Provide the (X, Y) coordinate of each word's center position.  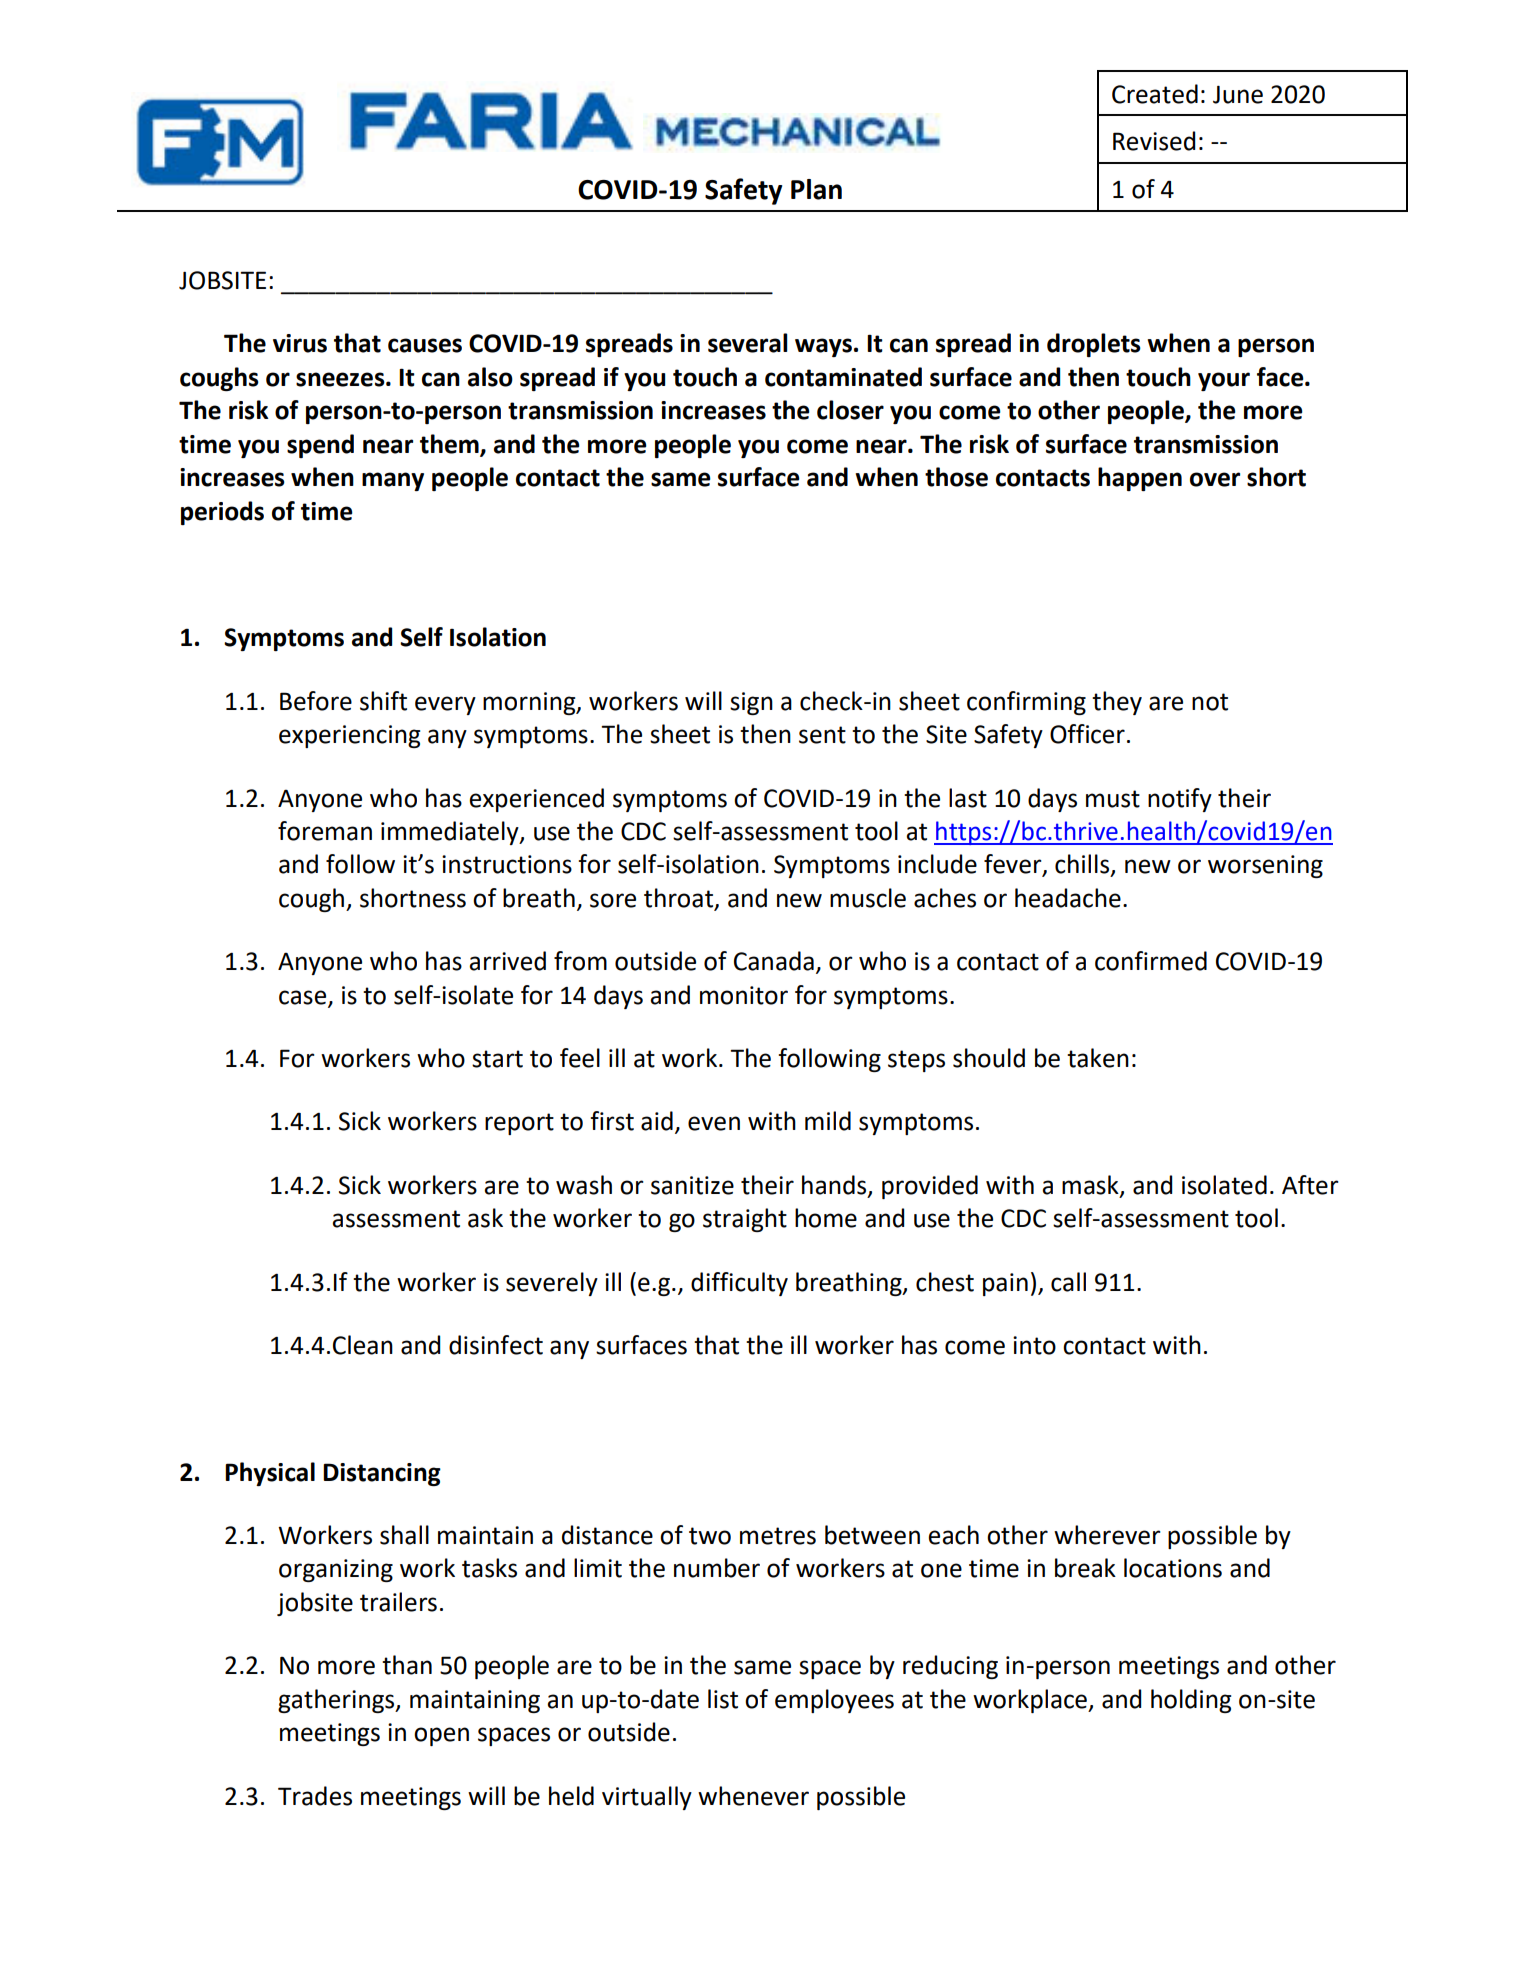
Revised (1154, 141)
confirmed (1151, 961)
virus (300, 343)
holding (1191, 1701)
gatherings (337, 1701)
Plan (816, 189)
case (304, 998)
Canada (774, 961)
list (723, 1699)
